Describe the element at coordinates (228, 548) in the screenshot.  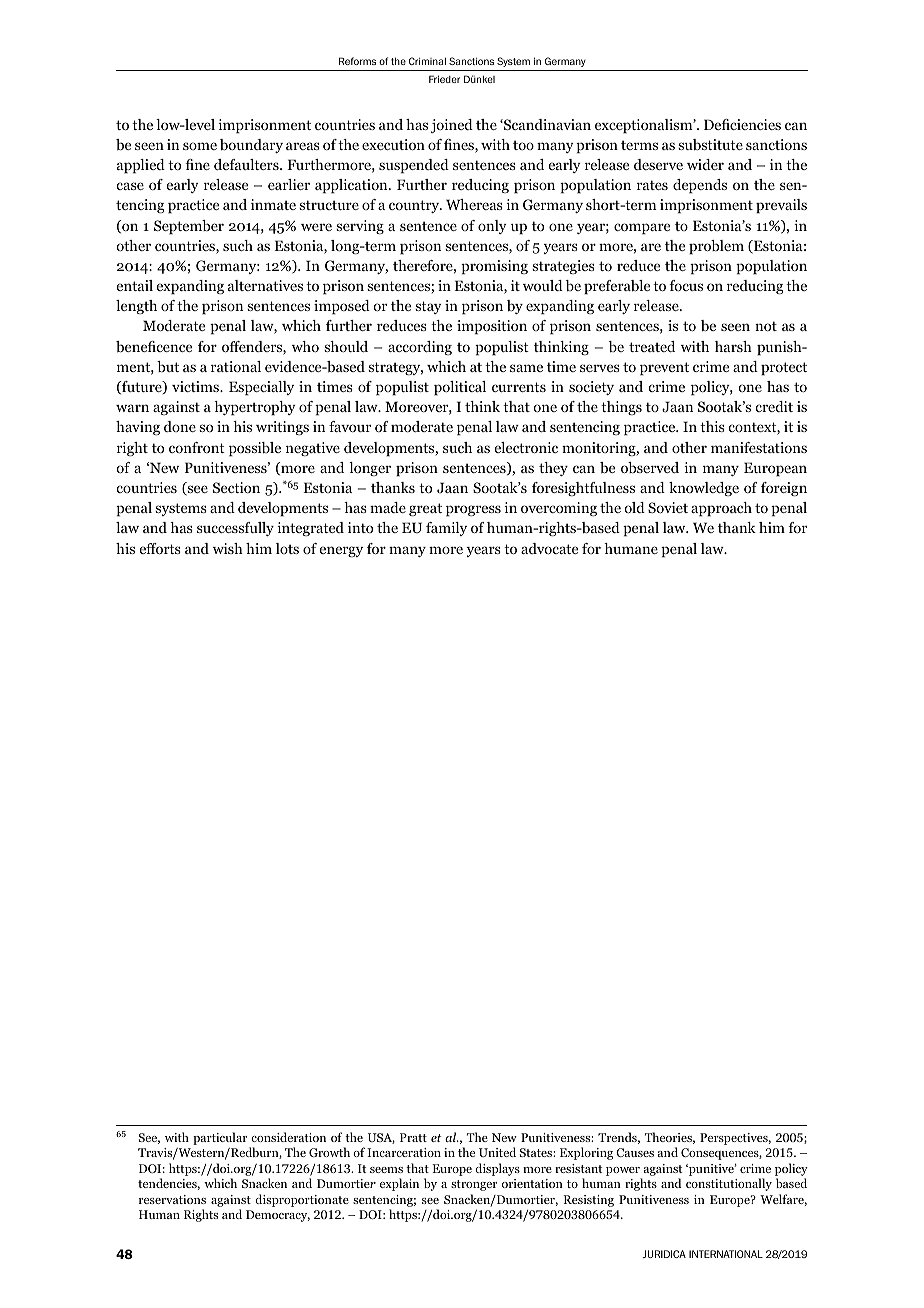
I see `wish` at that location.
